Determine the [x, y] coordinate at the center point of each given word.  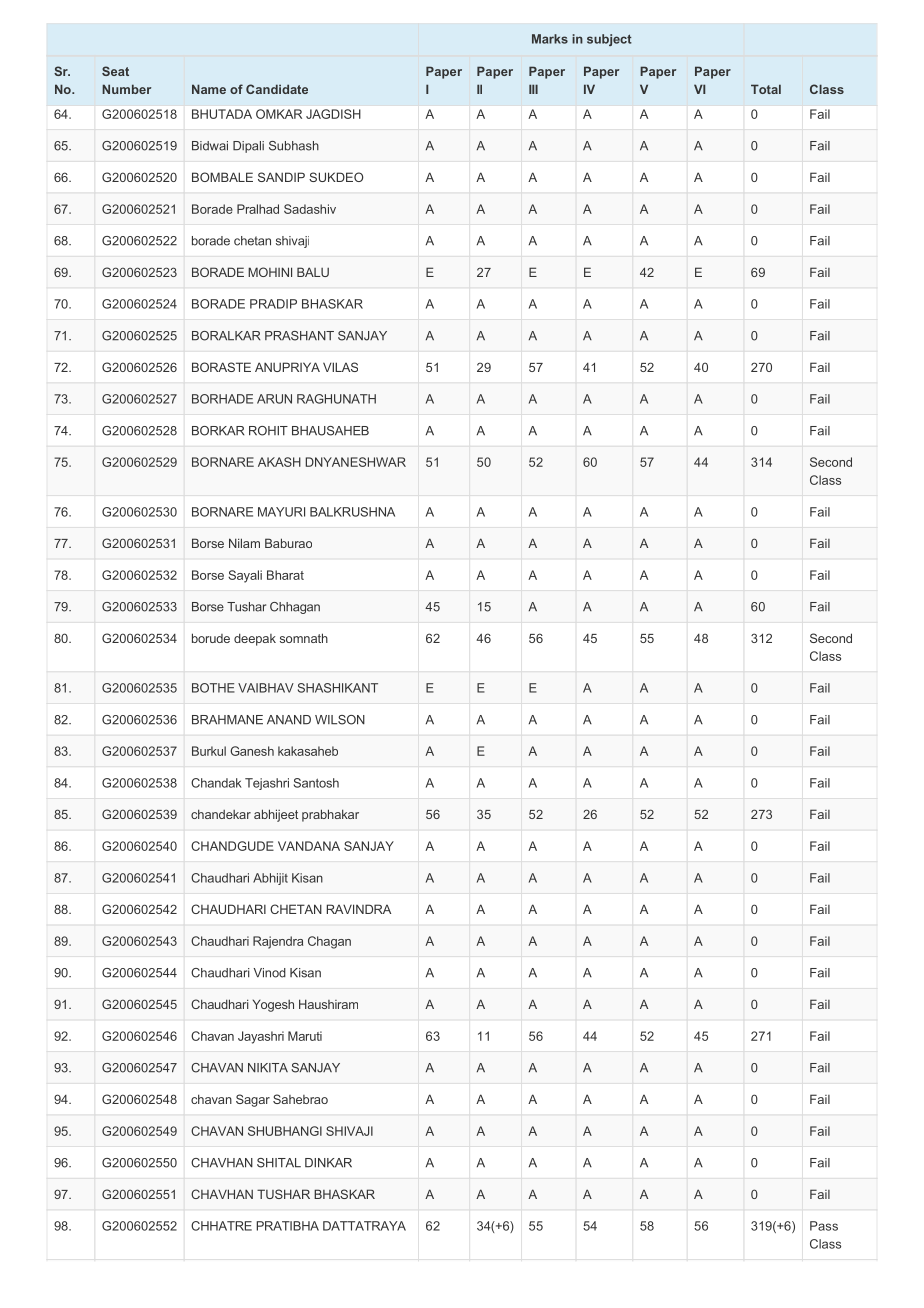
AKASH [279, 462]
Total [766, 89]
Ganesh [252, 751]
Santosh [316, 783]
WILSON [340, 720]
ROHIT [268, 431]
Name [209, 89]
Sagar [253, 1100]
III [533, 89]
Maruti [305, 1036]
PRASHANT [299, 336]
